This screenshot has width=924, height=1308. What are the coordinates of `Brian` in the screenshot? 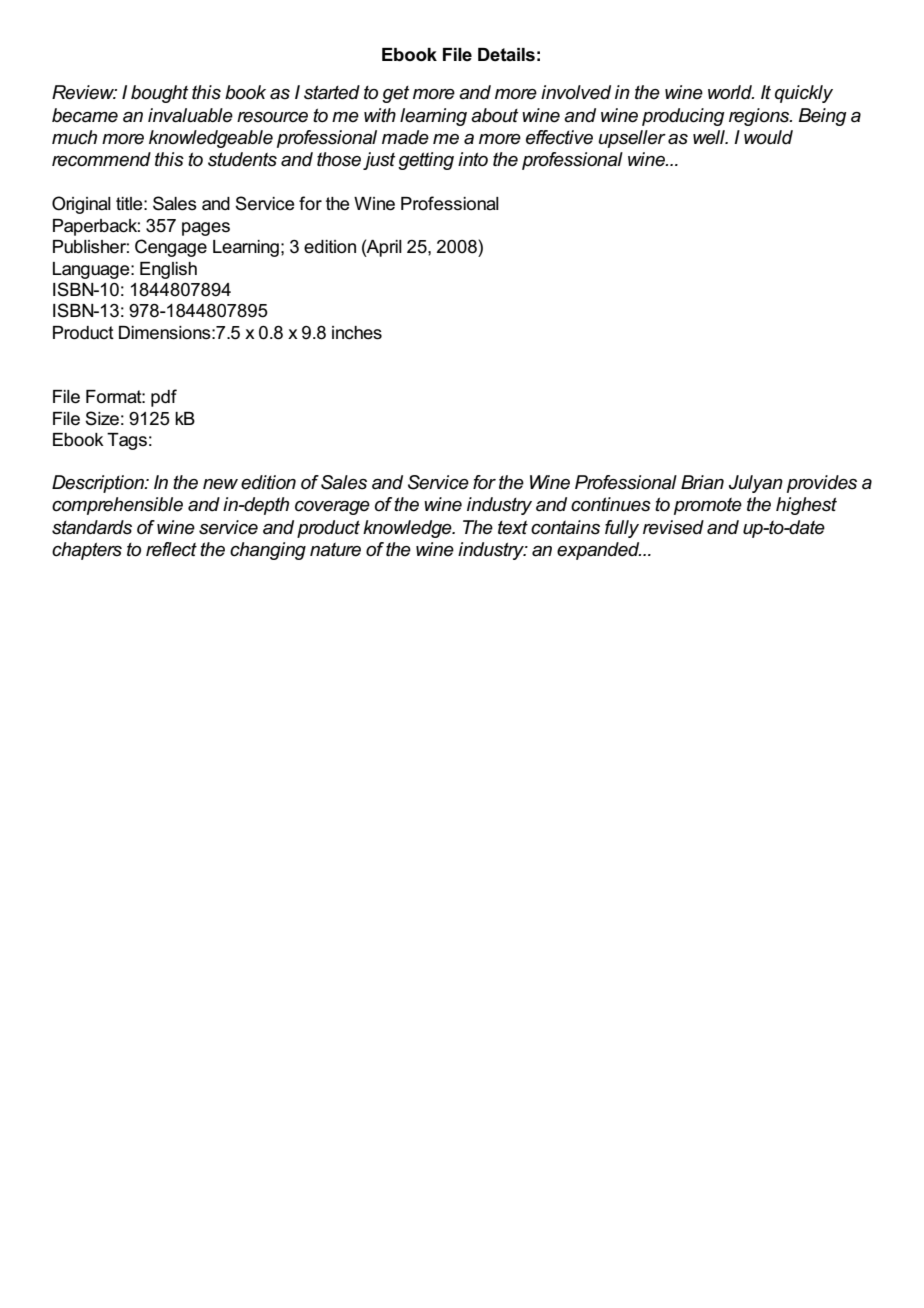 It's located at (702, 482).
